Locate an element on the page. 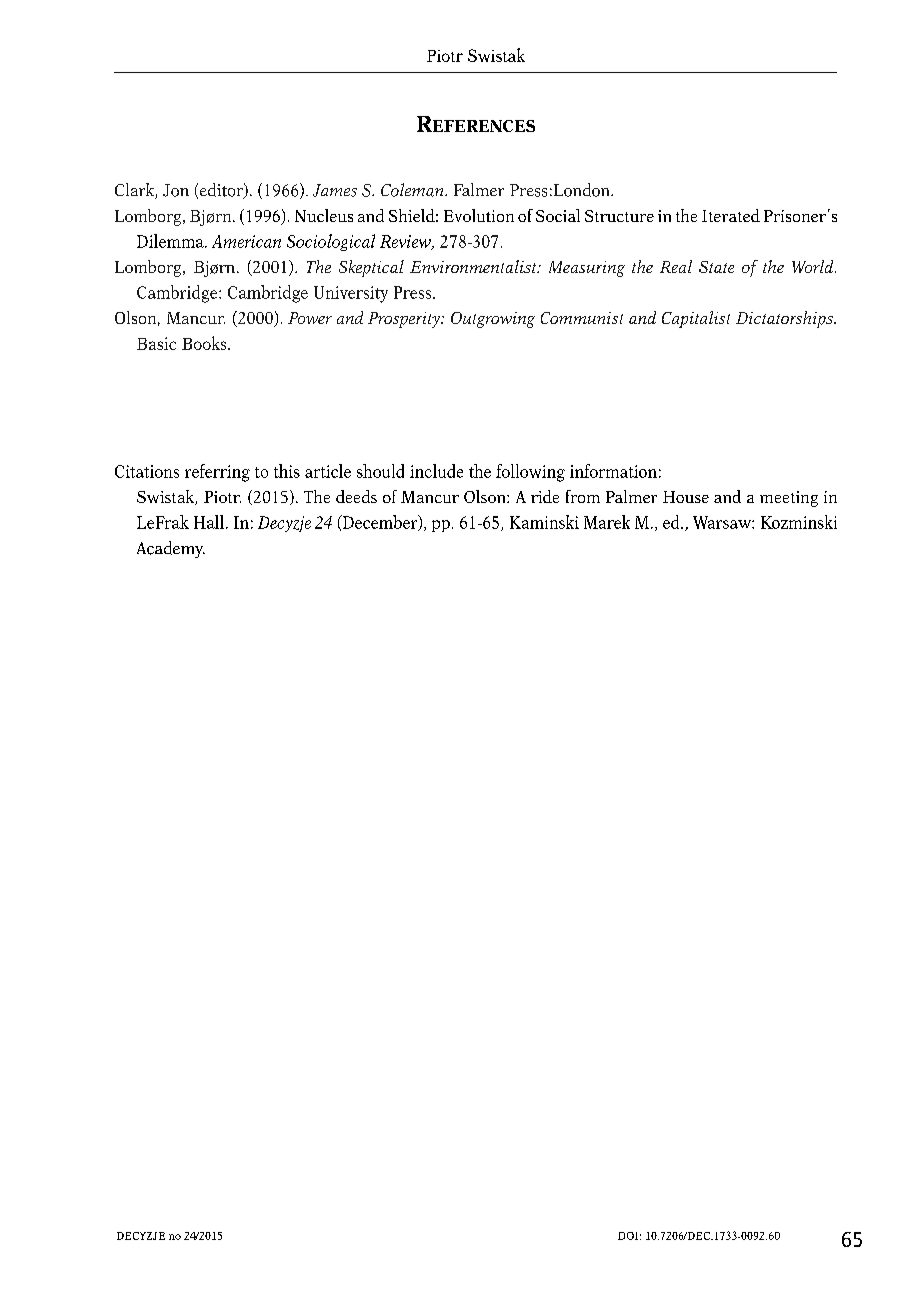 This image has height=1315, width=924. Books is located at coordinates (205, 343).
